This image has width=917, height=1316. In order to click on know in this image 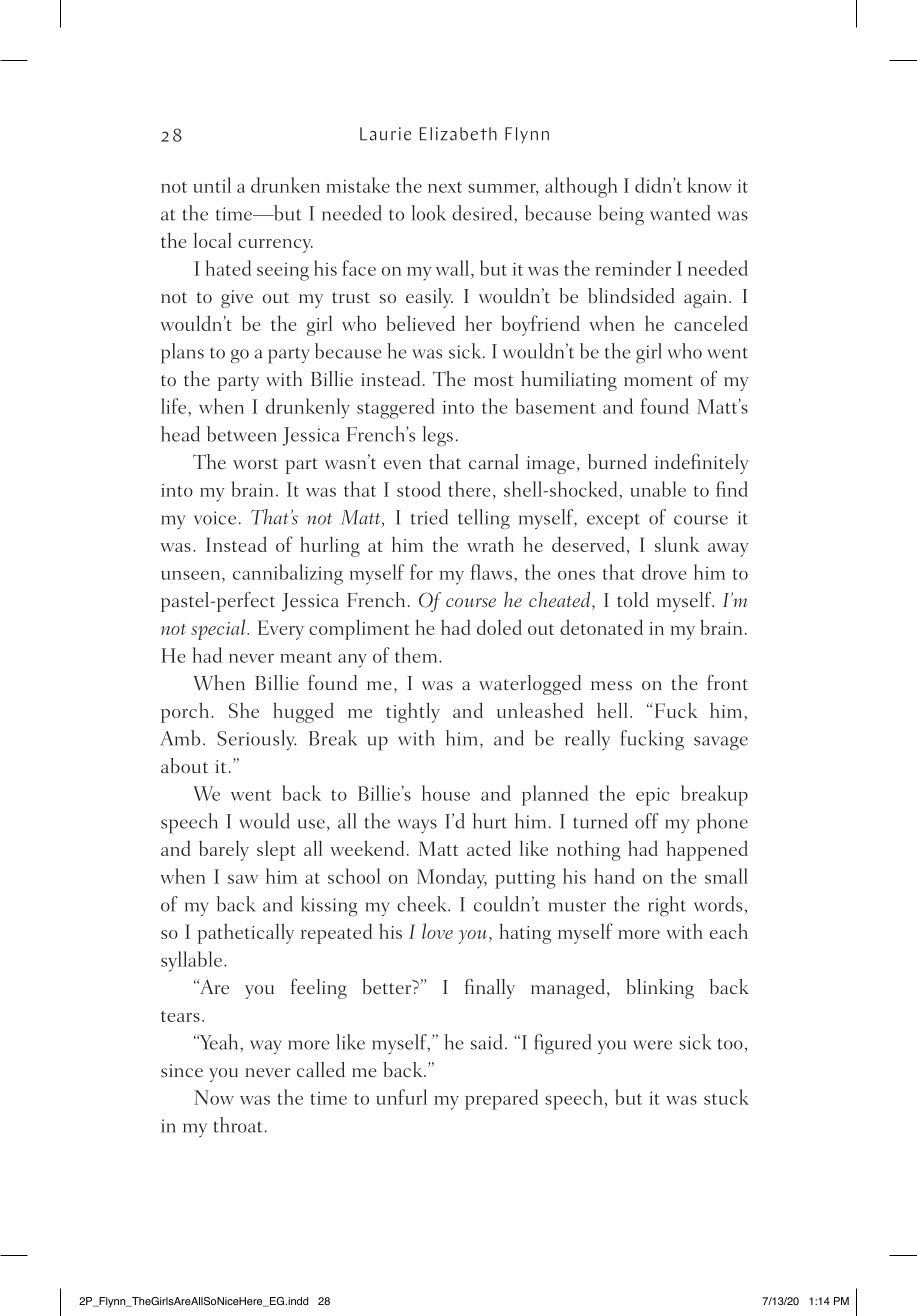, I will do `click(710, 185)`.
